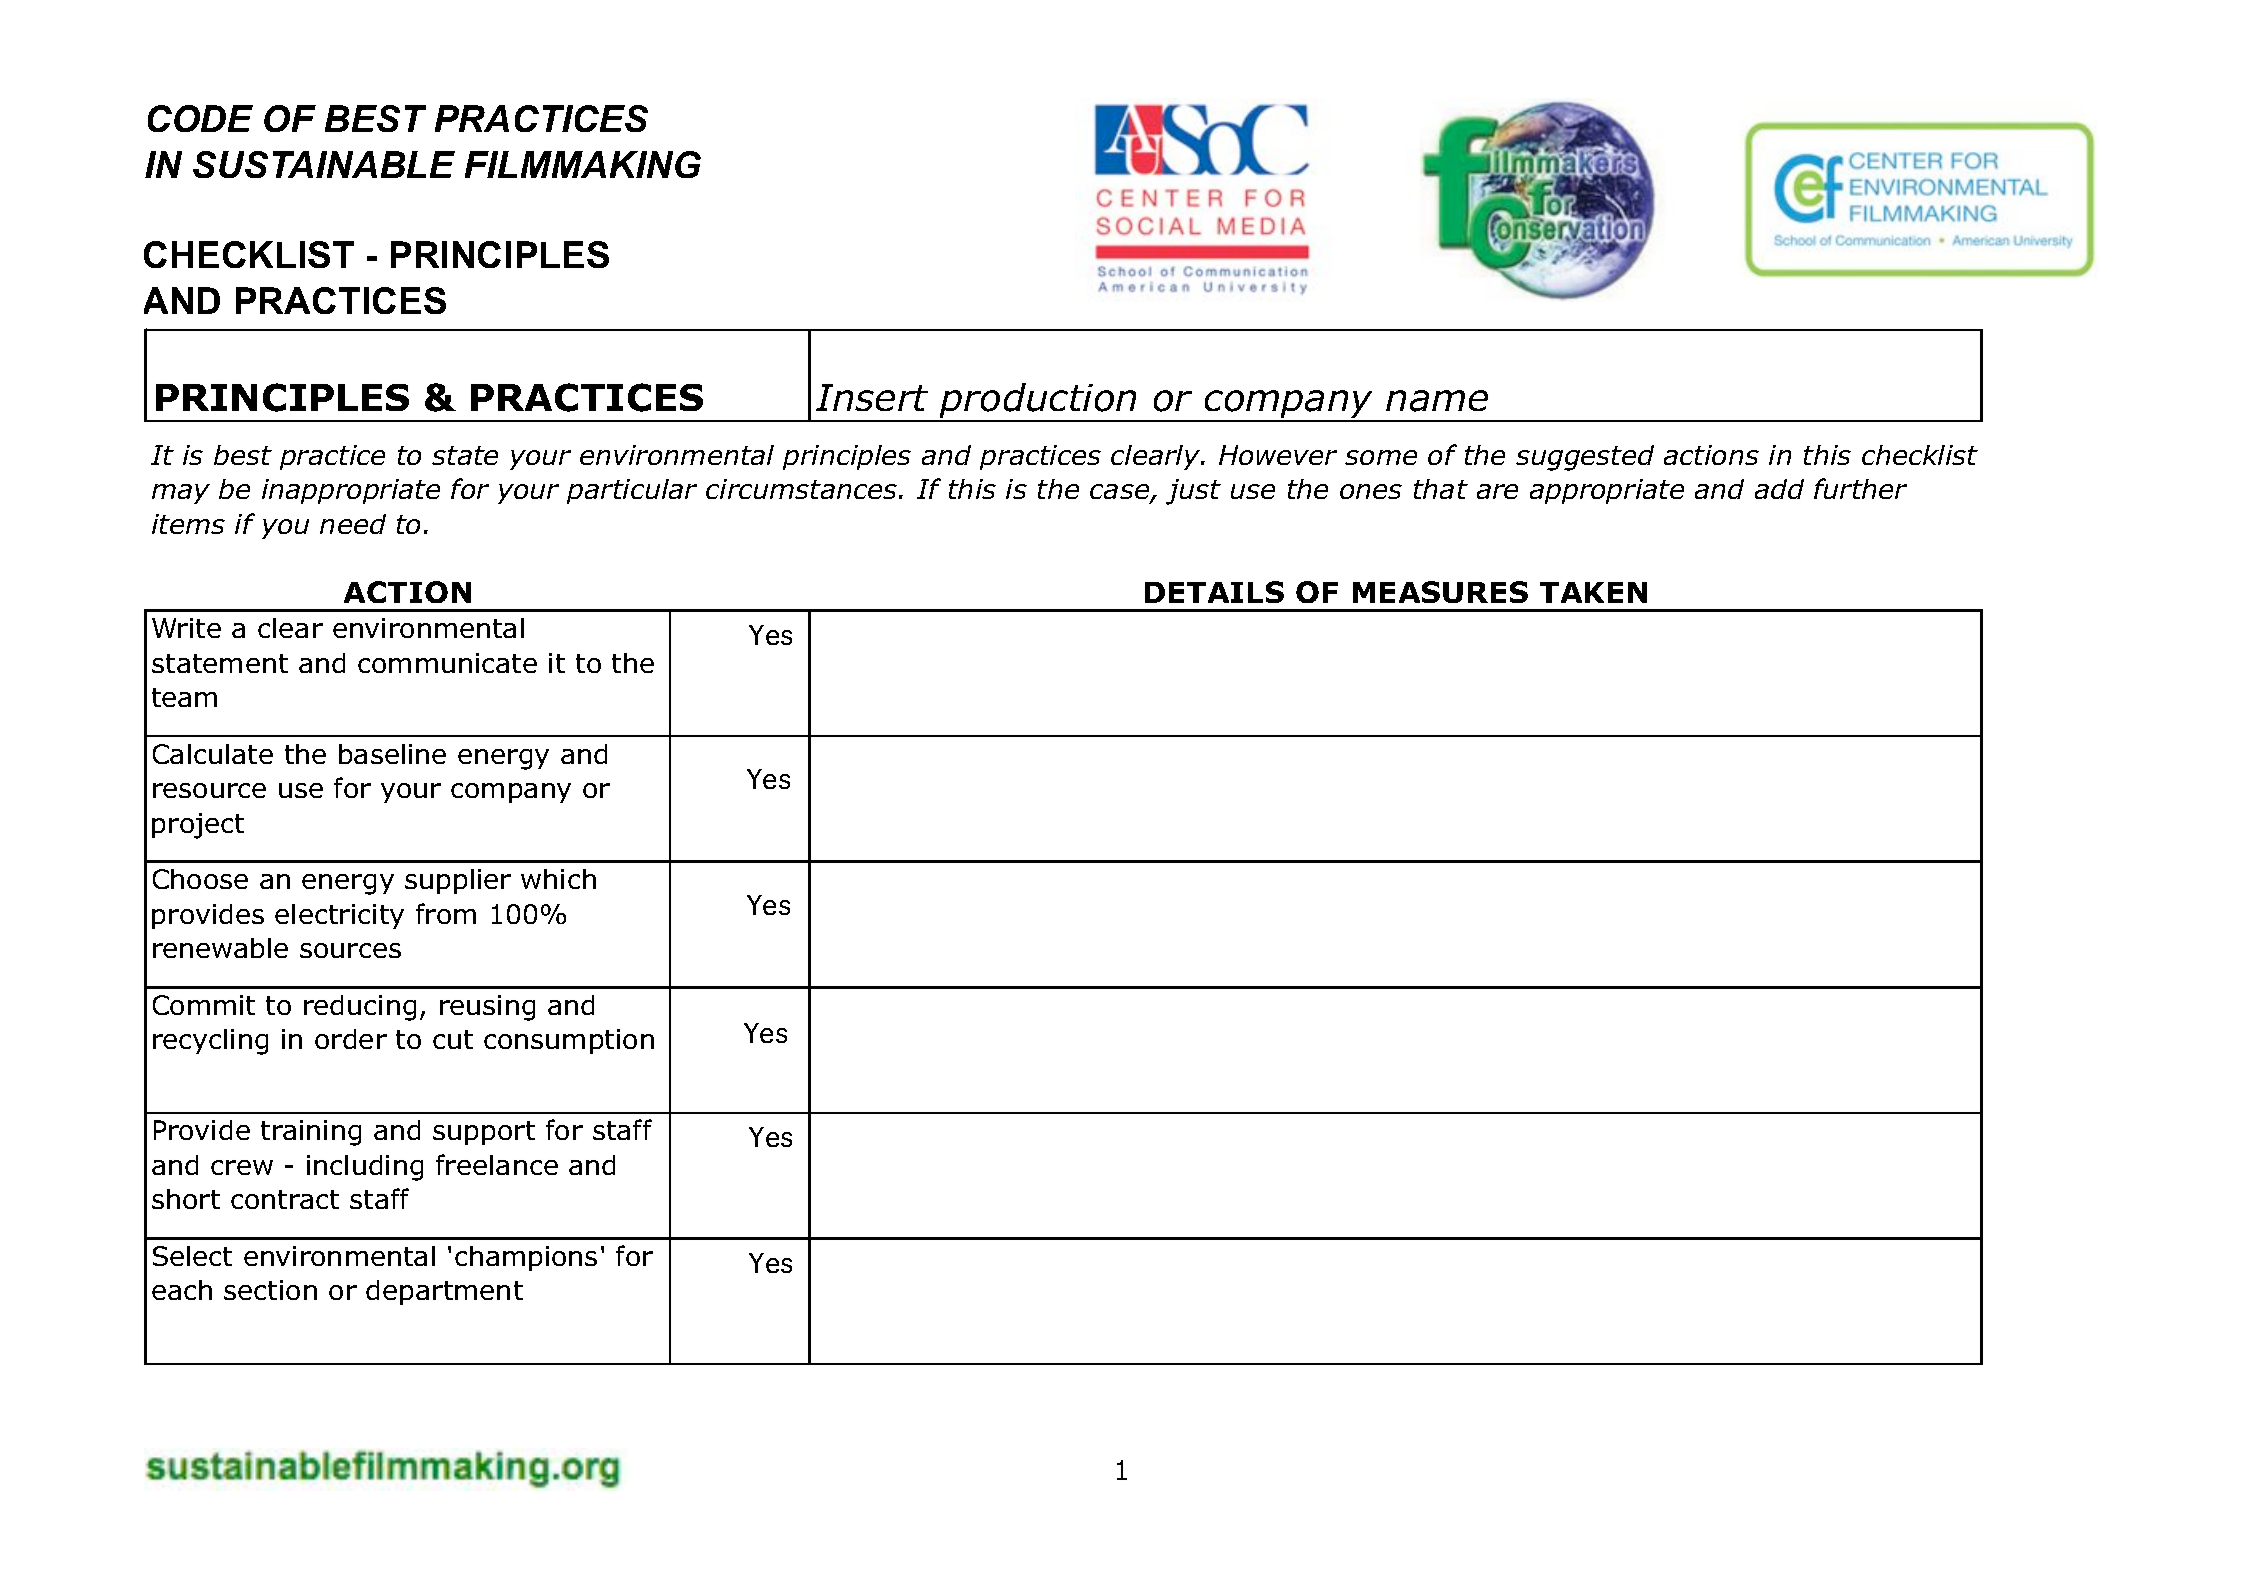 This screenshot has height=1589, width=2247. I want to click on need, so click(353, 524).
